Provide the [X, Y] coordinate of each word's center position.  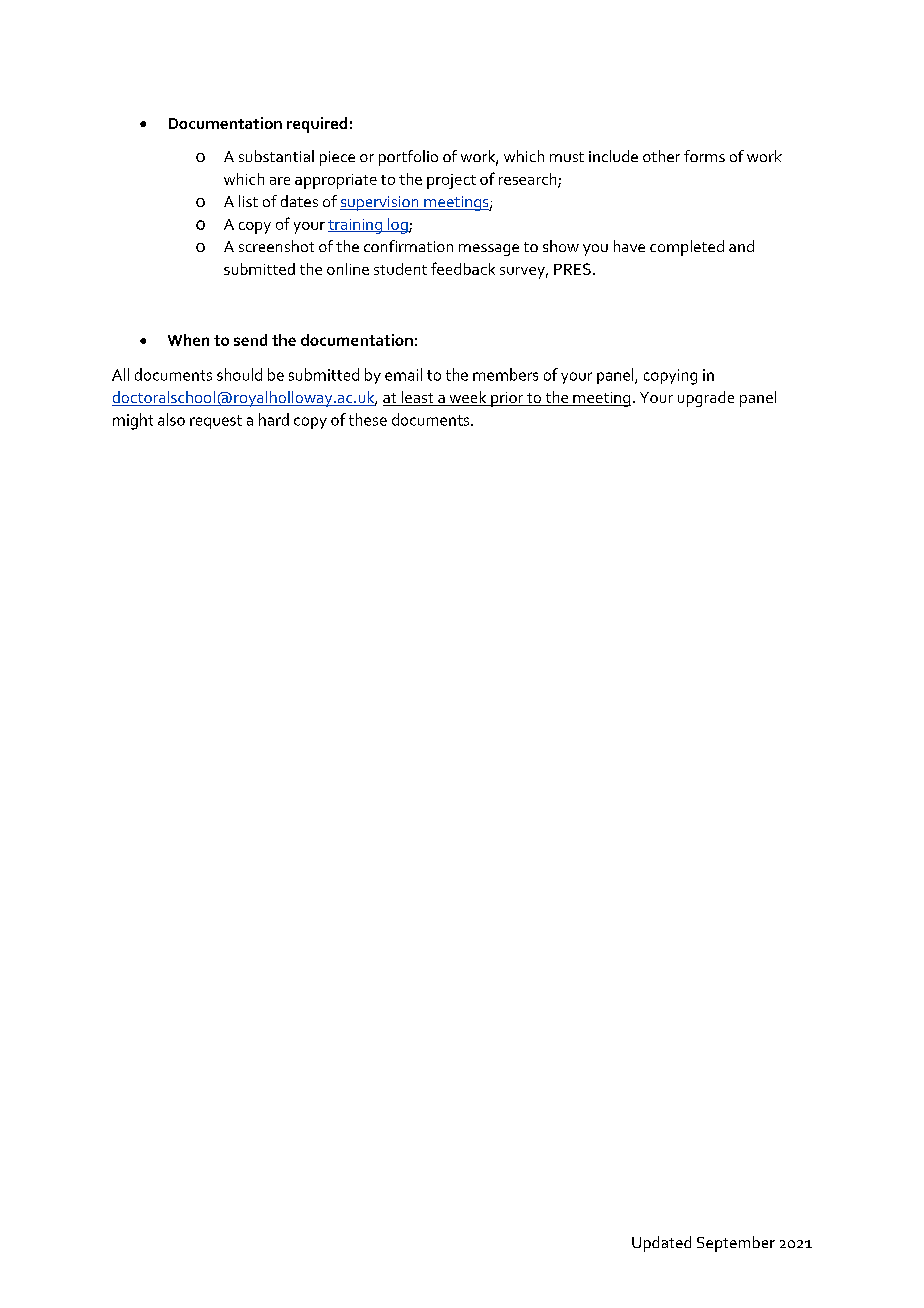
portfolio [408, 158]
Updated [661, 1244]
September [736, 1244]
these [368, 419]
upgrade [706, 399]
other [661, 156]
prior [507, 399]
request [216, 422]
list [248, 201]
